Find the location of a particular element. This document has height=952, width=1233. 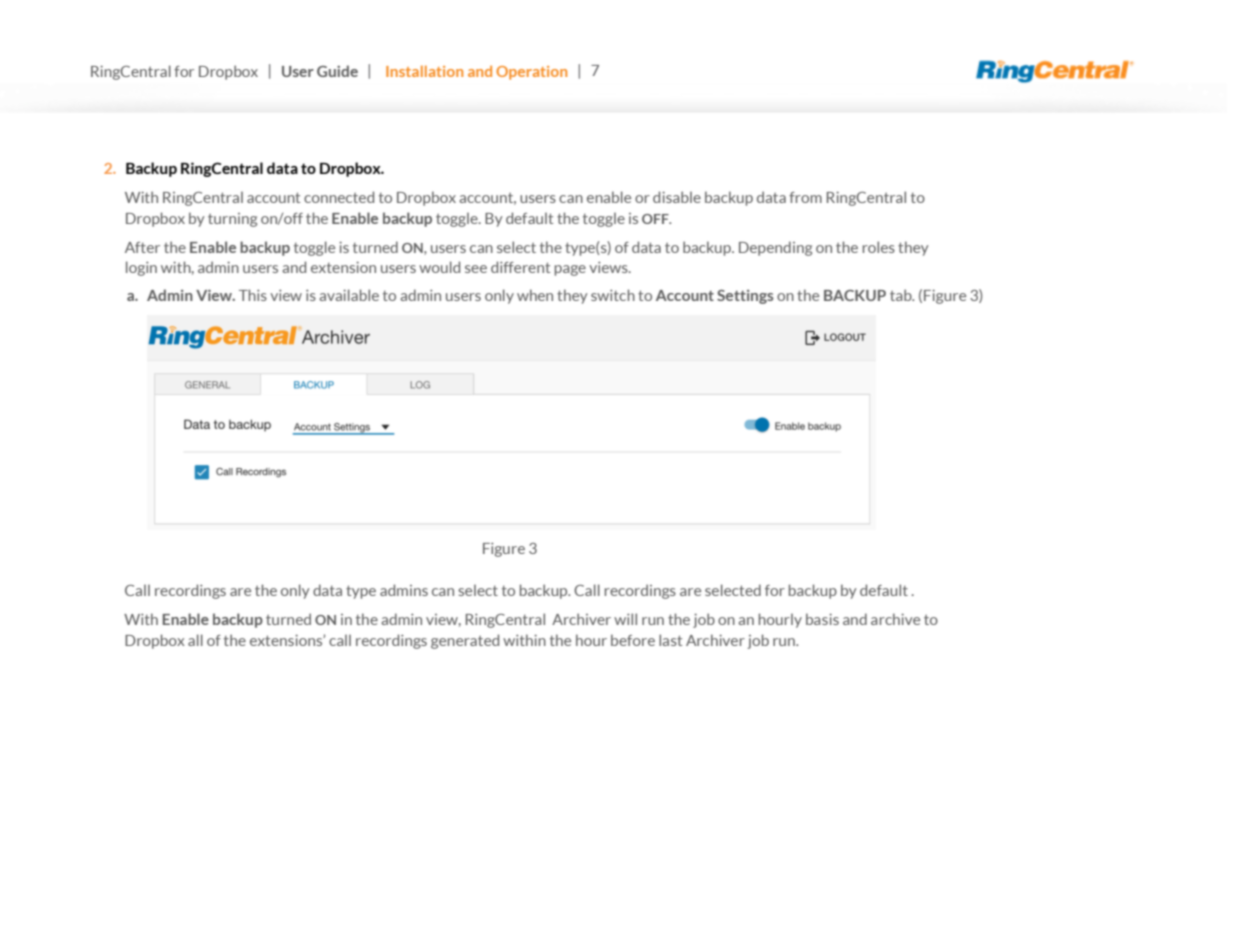

different is located at coordinates (520, 267).
